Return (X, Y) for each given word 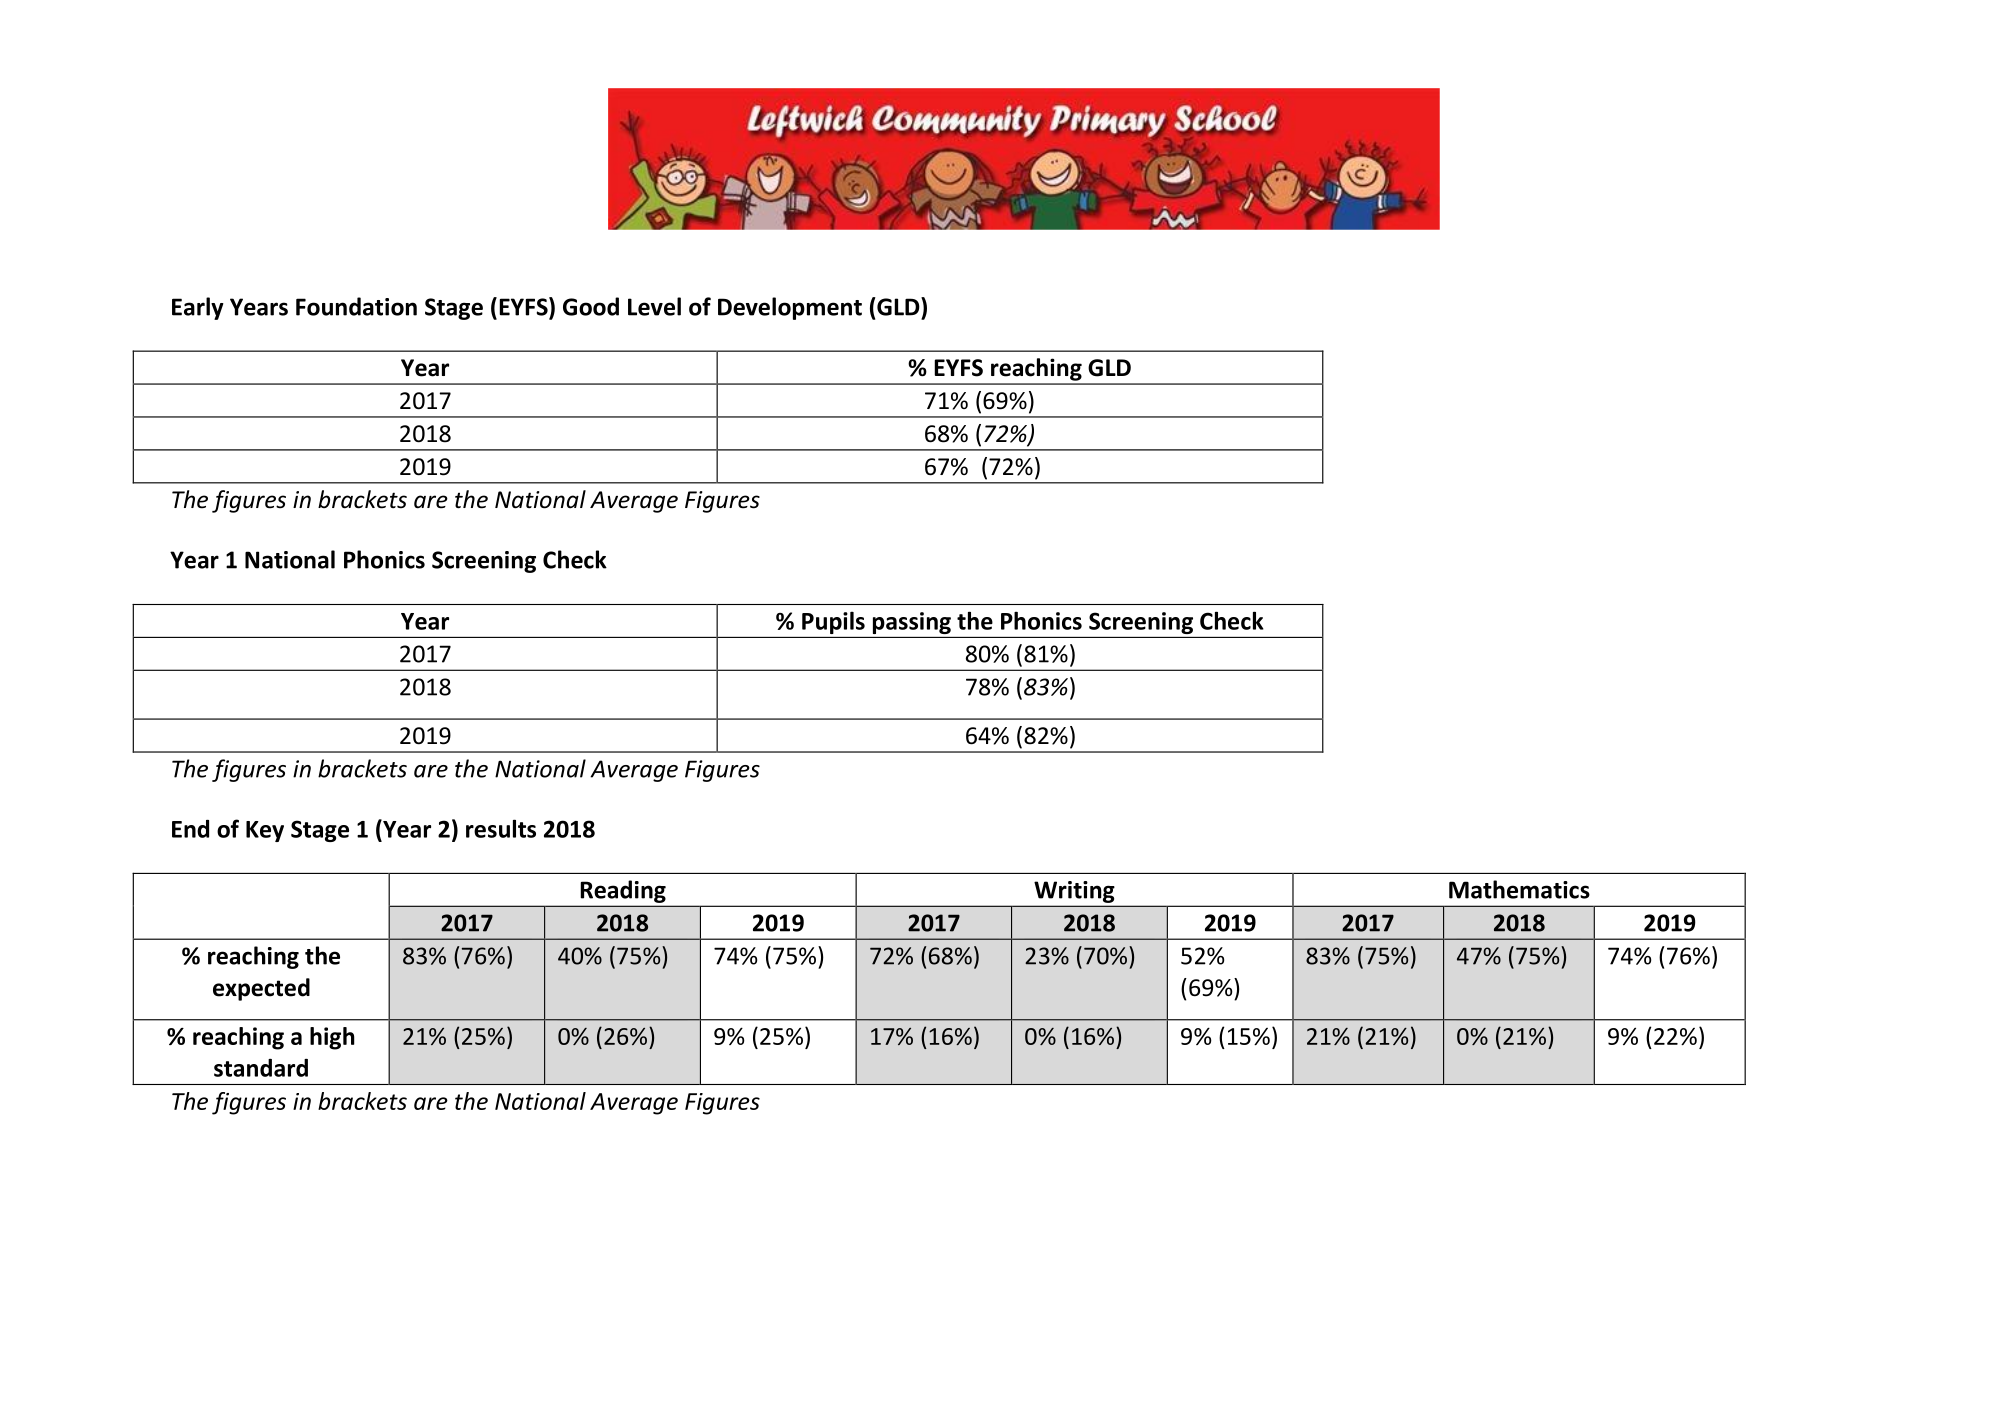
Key (265, 831)
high (332, 1038)
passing (912, 623)
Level (654, 306)
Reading (623, 891)
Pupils (833, 622)
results (501, 828)
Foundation (356, 306)
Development (790, 308)
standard (261, 1068)
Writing (1074, 892)
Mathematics (1519, 889)
